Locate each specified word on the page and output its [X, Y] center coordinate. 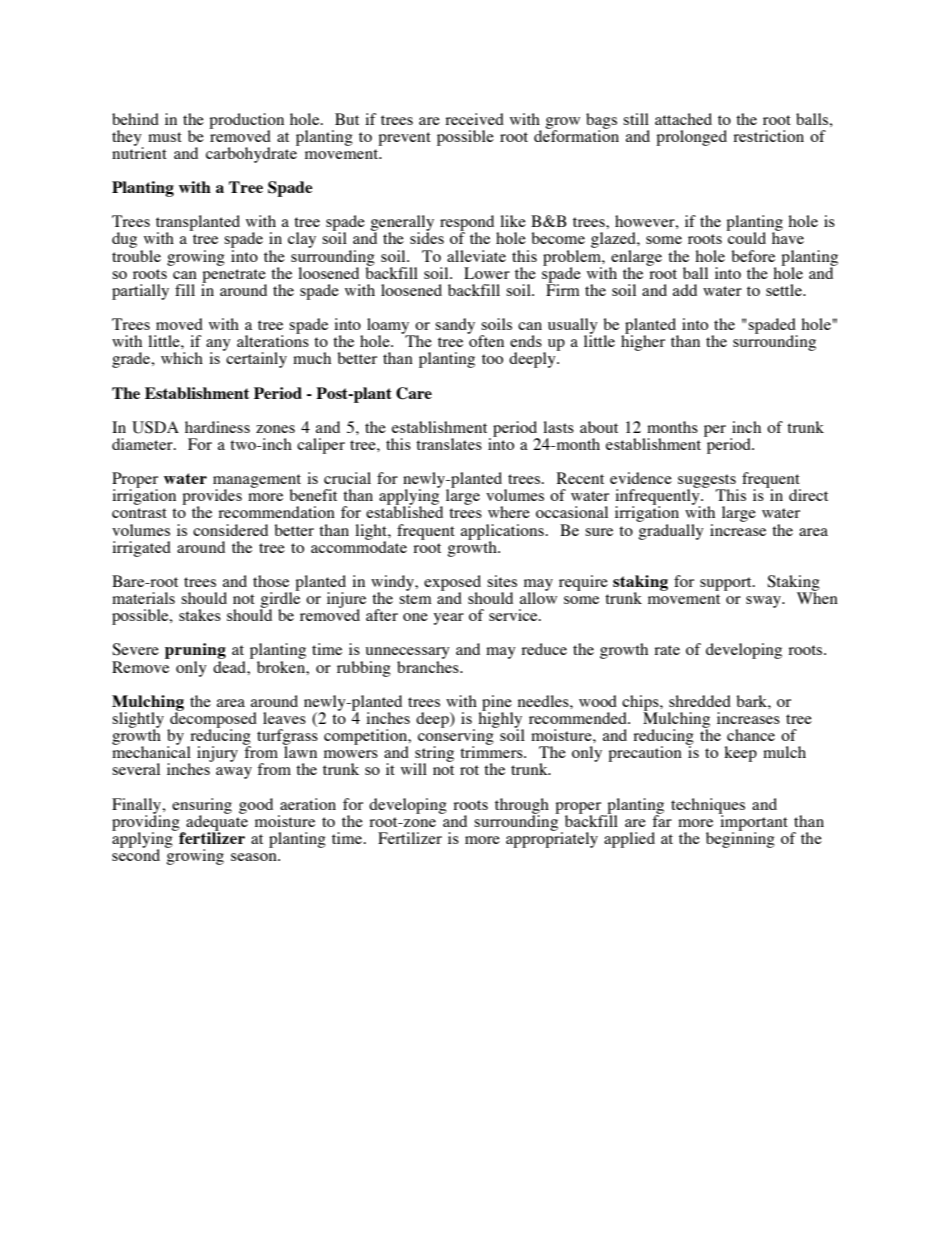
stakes [200, 615]
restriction [768, 136]
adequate [216, 823]
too [492, 359]
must [165, 137]
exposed [452, 584]
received [474, 119]
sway [764, 602]
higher [643, 342]
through [522, 807]
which [182, 358]
